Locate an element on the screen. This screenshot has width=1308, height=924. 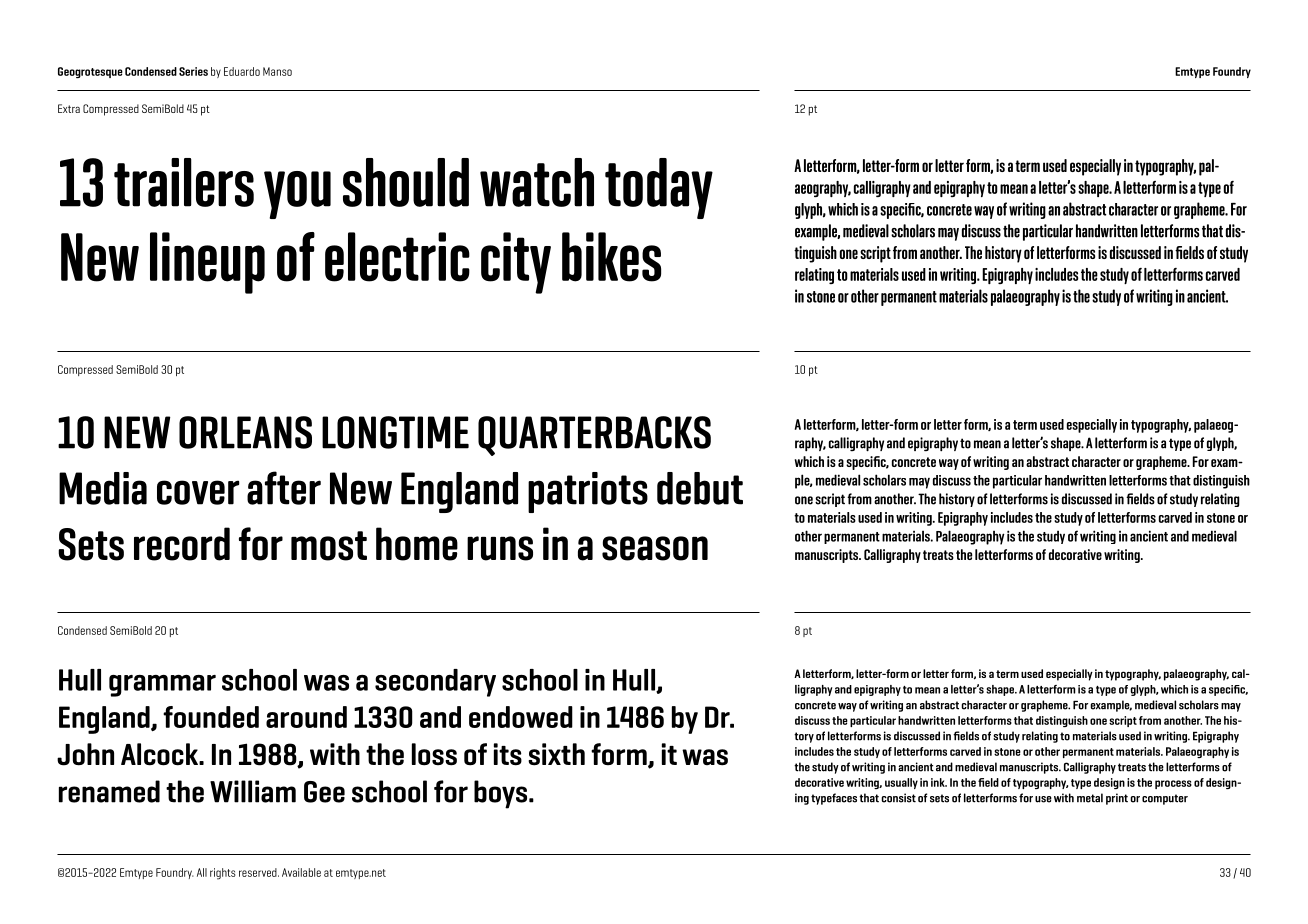
watch is located at coordinates (537, 182).
